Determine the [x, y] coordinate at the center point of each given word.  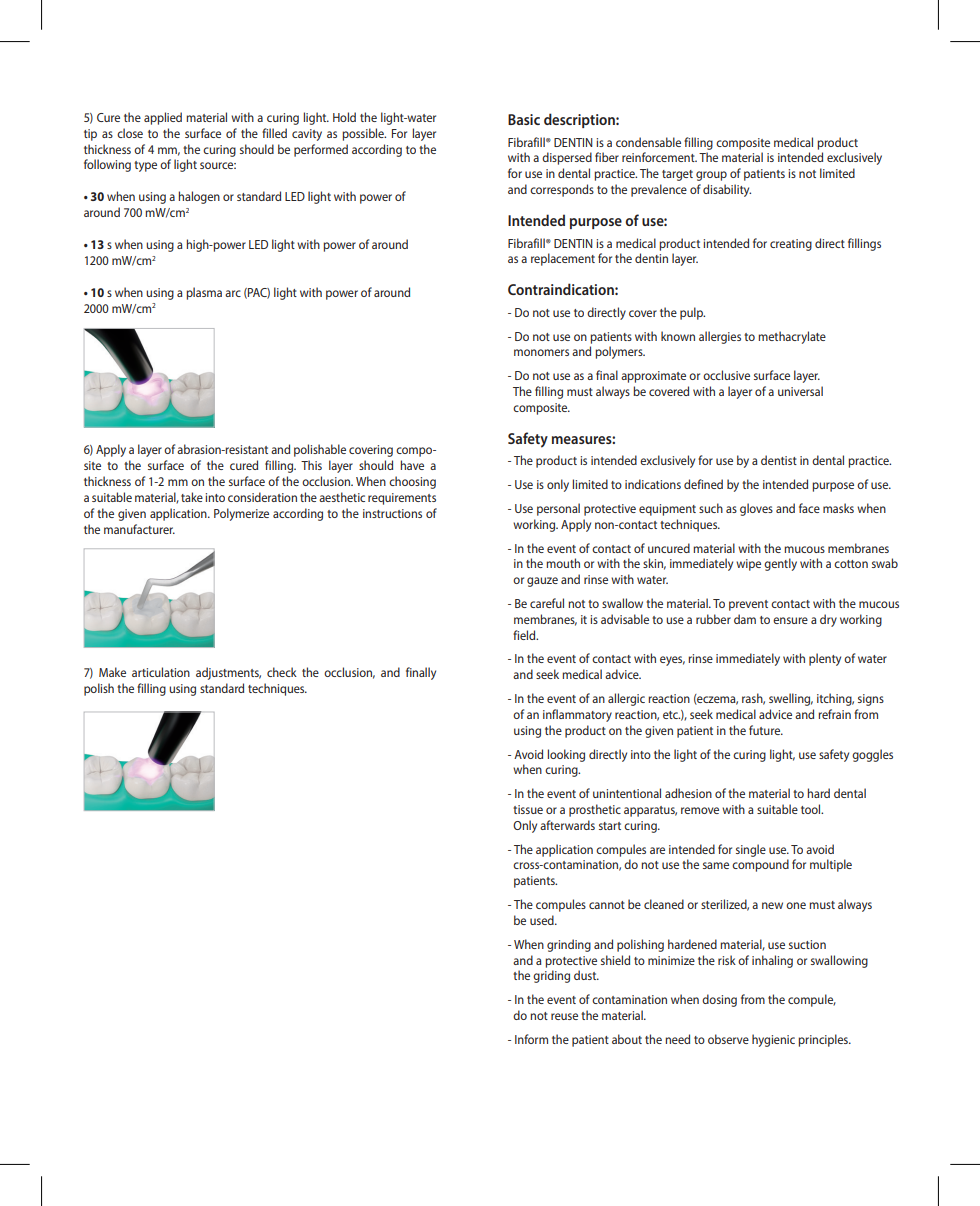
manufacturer [139, 529]
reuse [564, 1016]
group [711, 176]
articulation [161, 672]
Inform [531, 1039]
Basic [524, 119]
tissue [528, 809]
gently [780, 564]
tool [812, 809]
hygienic [773, 1040]
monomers [541, 352]
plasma [204, 293]
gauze [542, 582]
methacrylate [792, 337]
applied [163, 118]
